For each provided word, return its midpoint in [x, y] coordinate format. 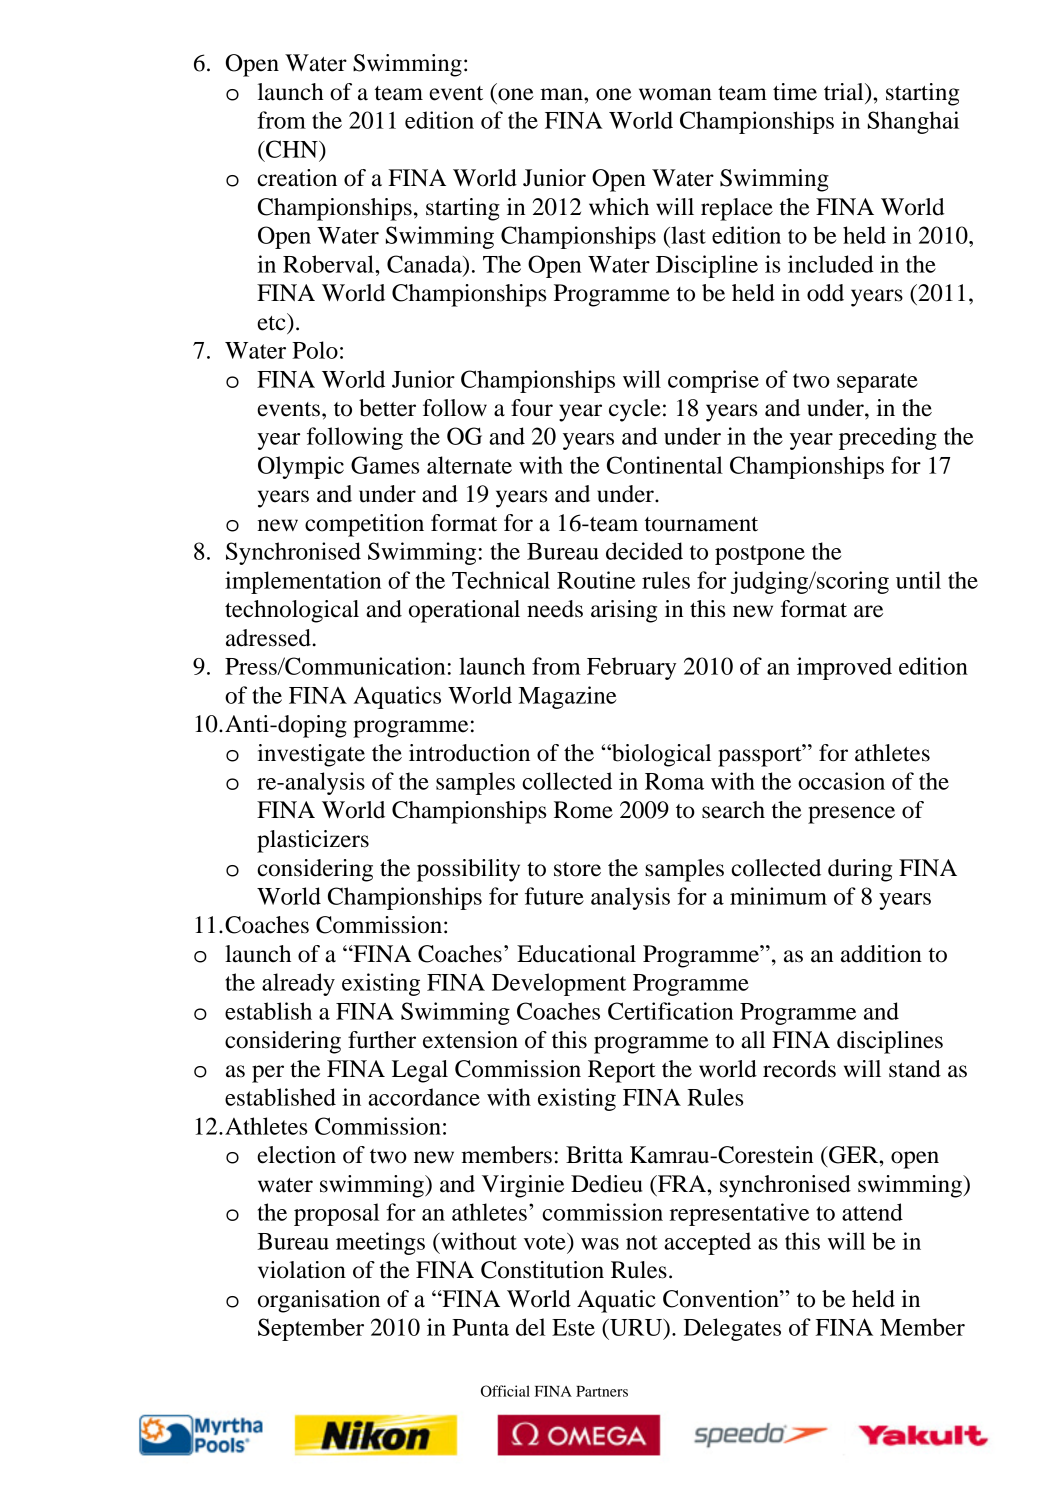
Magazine [567, 697]
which [619, 207]
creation [297, 178]
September [311, 1329]
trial [845, 92]
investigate [311, 755]
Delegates [732, 1329]
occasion [841, 781]
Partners [602, 1391]
